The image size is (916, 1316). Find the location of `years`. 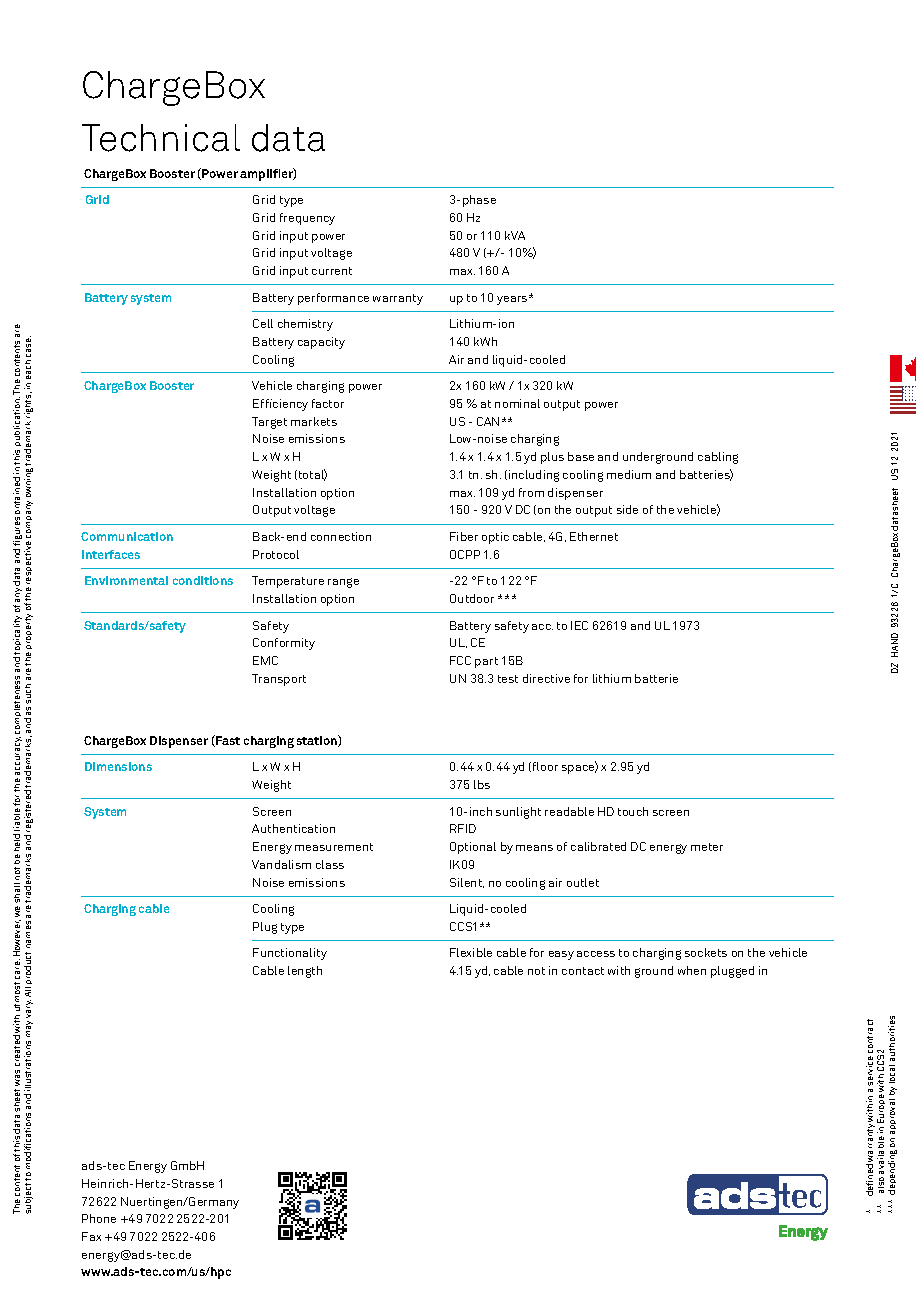

years is located at coordinates (513, 300).
